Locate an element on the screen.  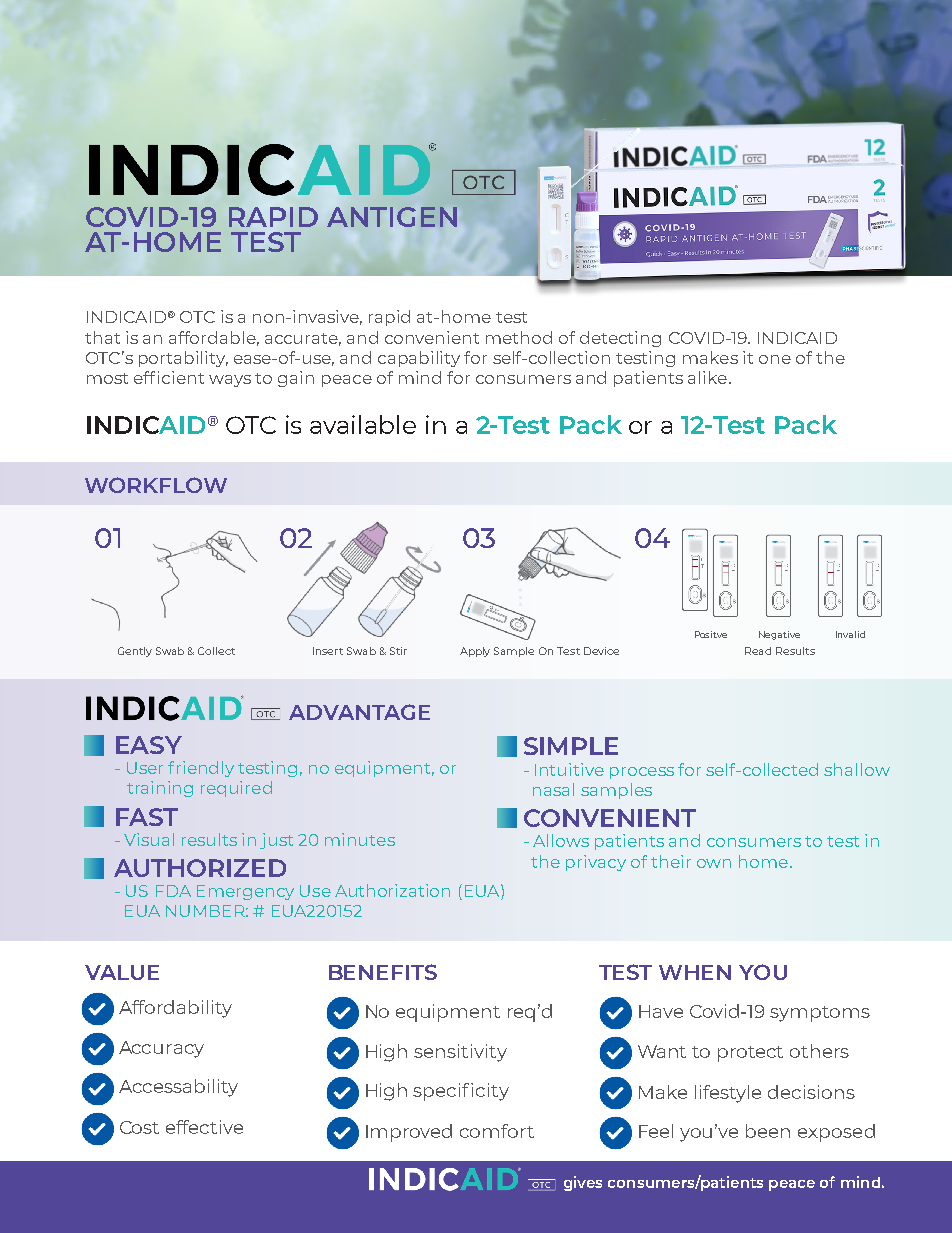
Read is located at coordinates (758, 651).
